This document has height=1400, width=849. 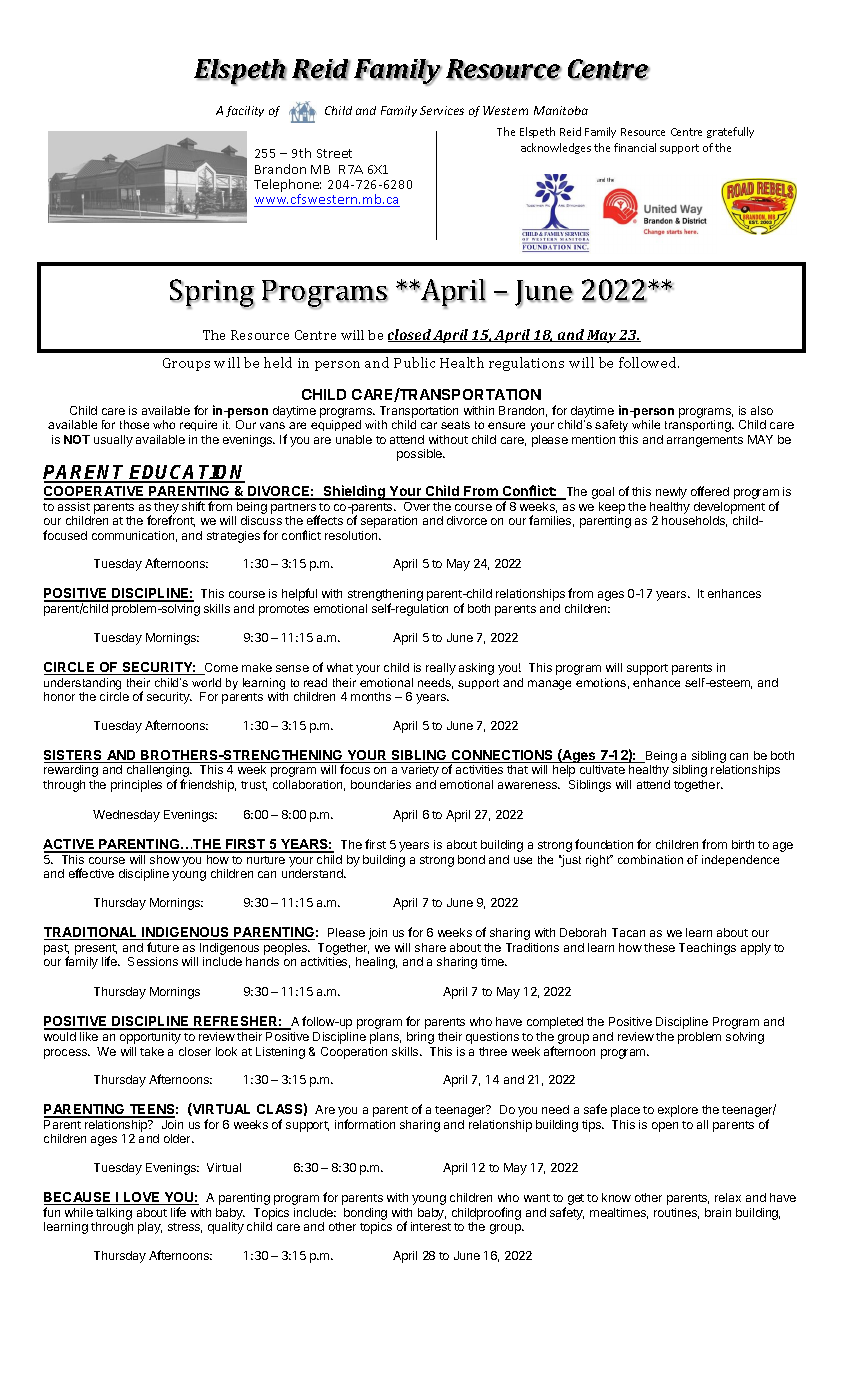 I want to click on interest, so click(x=431, y=1226).
